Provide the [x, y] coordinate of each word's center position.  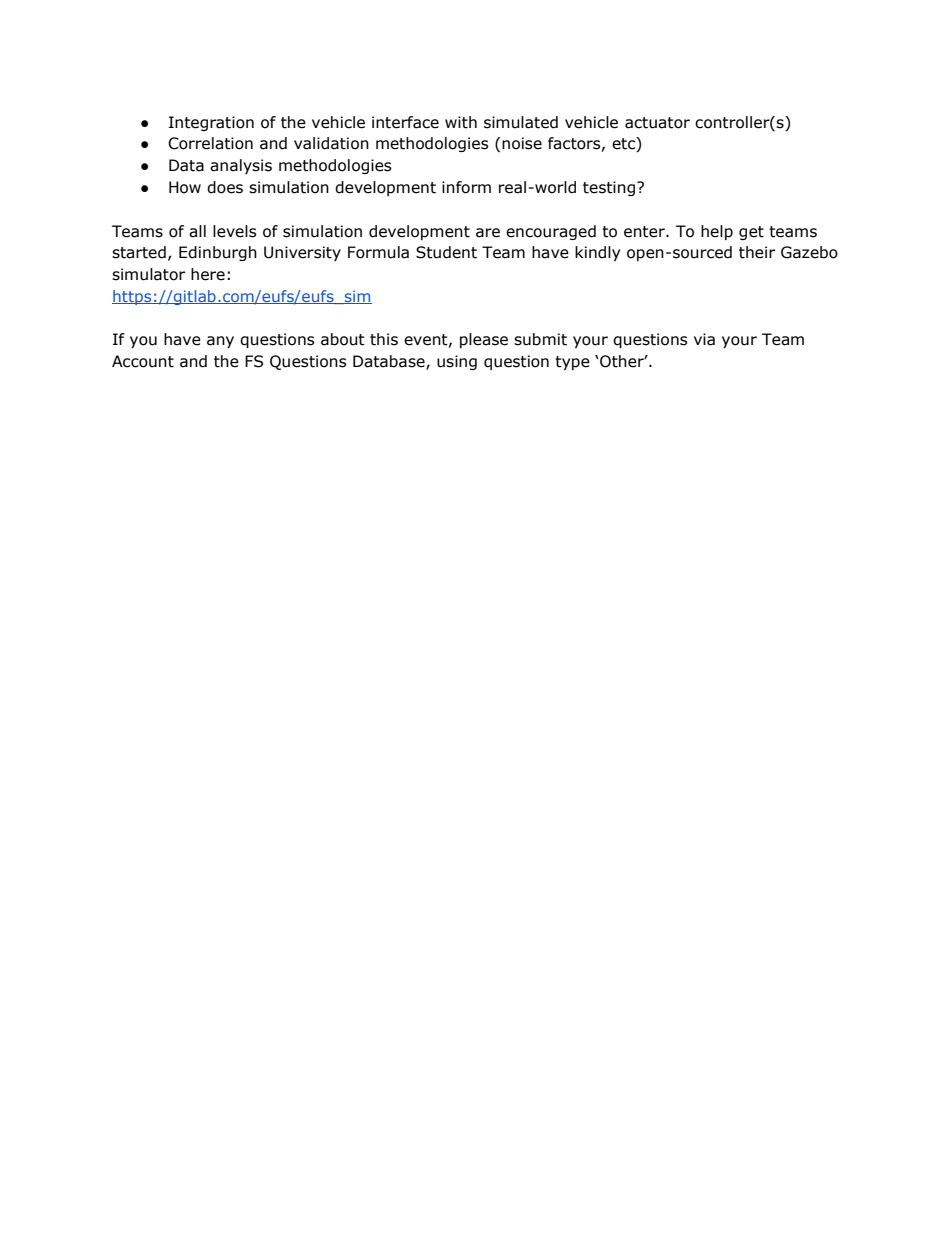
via [704, 339]
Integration [211, 123]
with [461, 122]
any [220, 342]
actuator [657, 123]
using [457, 362]
